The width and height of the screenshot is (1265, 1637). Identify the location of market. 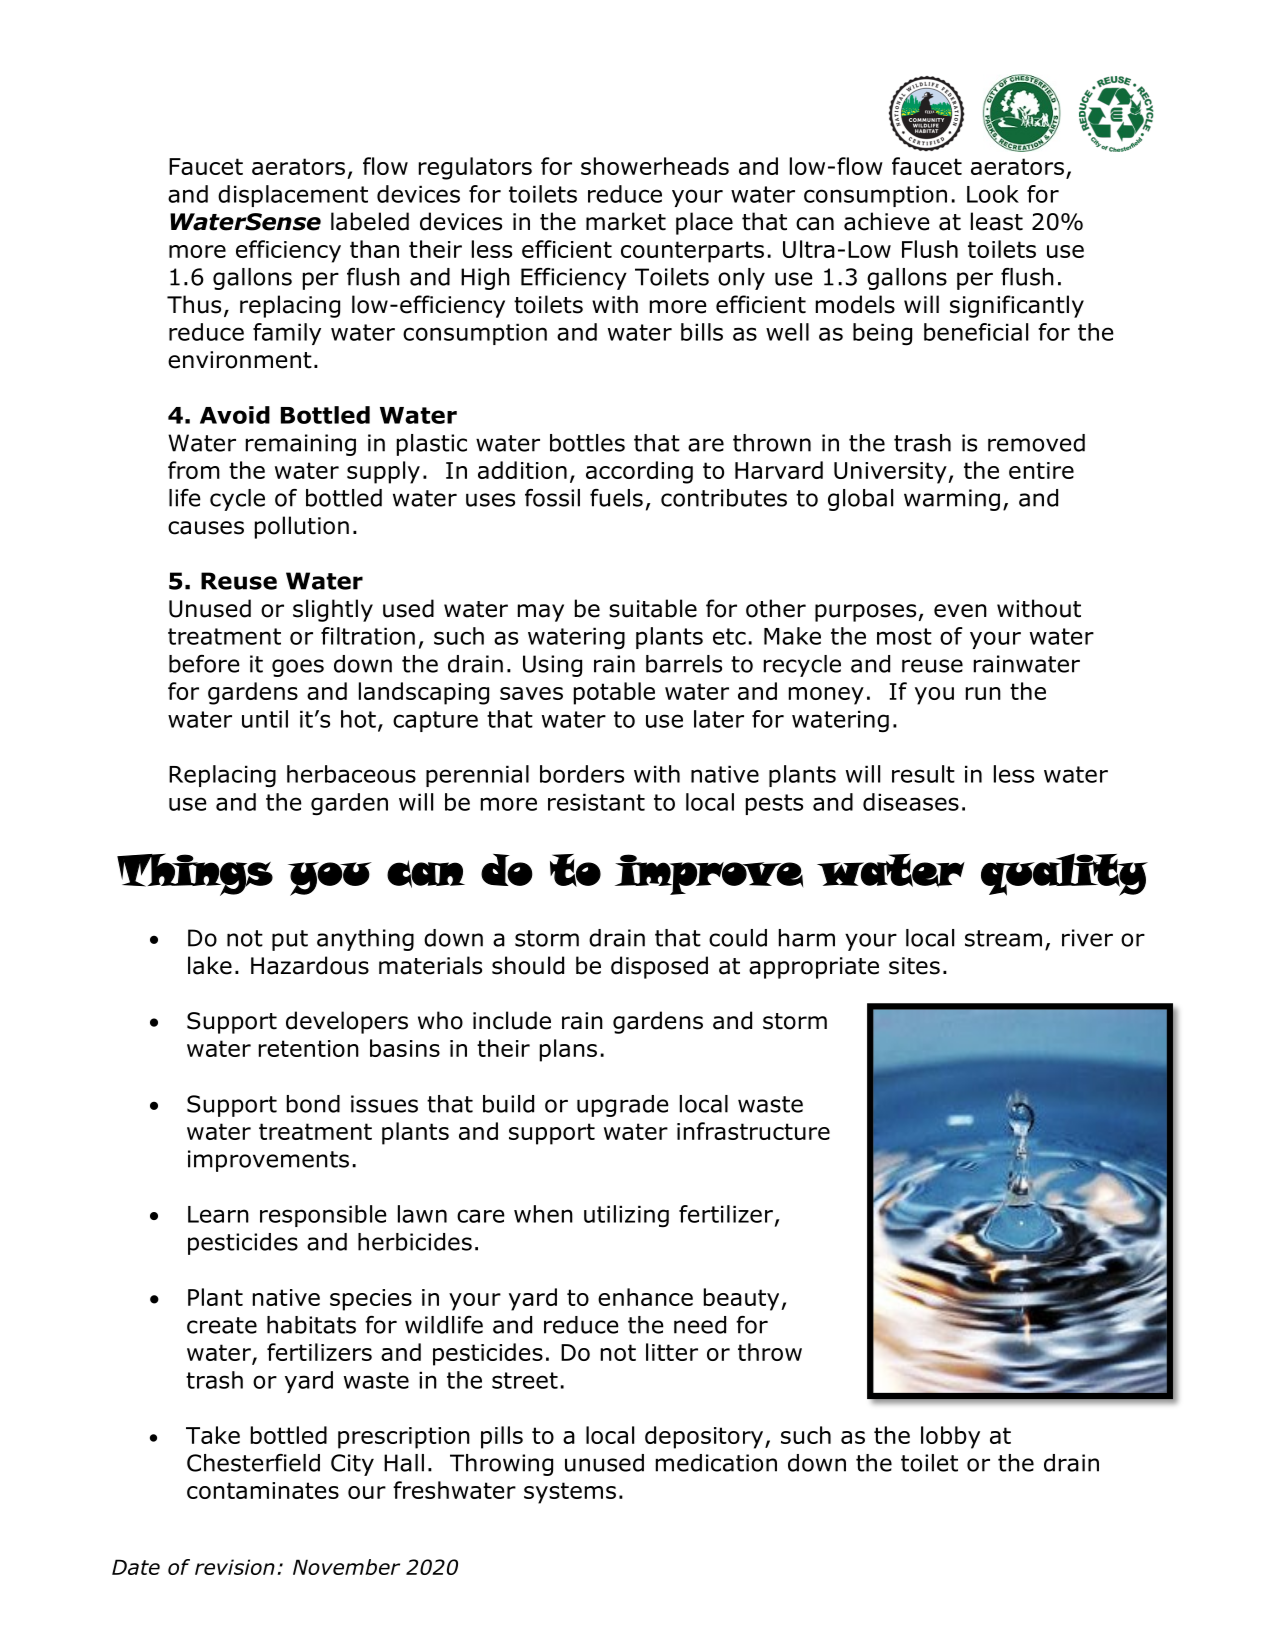
(626, 221).
